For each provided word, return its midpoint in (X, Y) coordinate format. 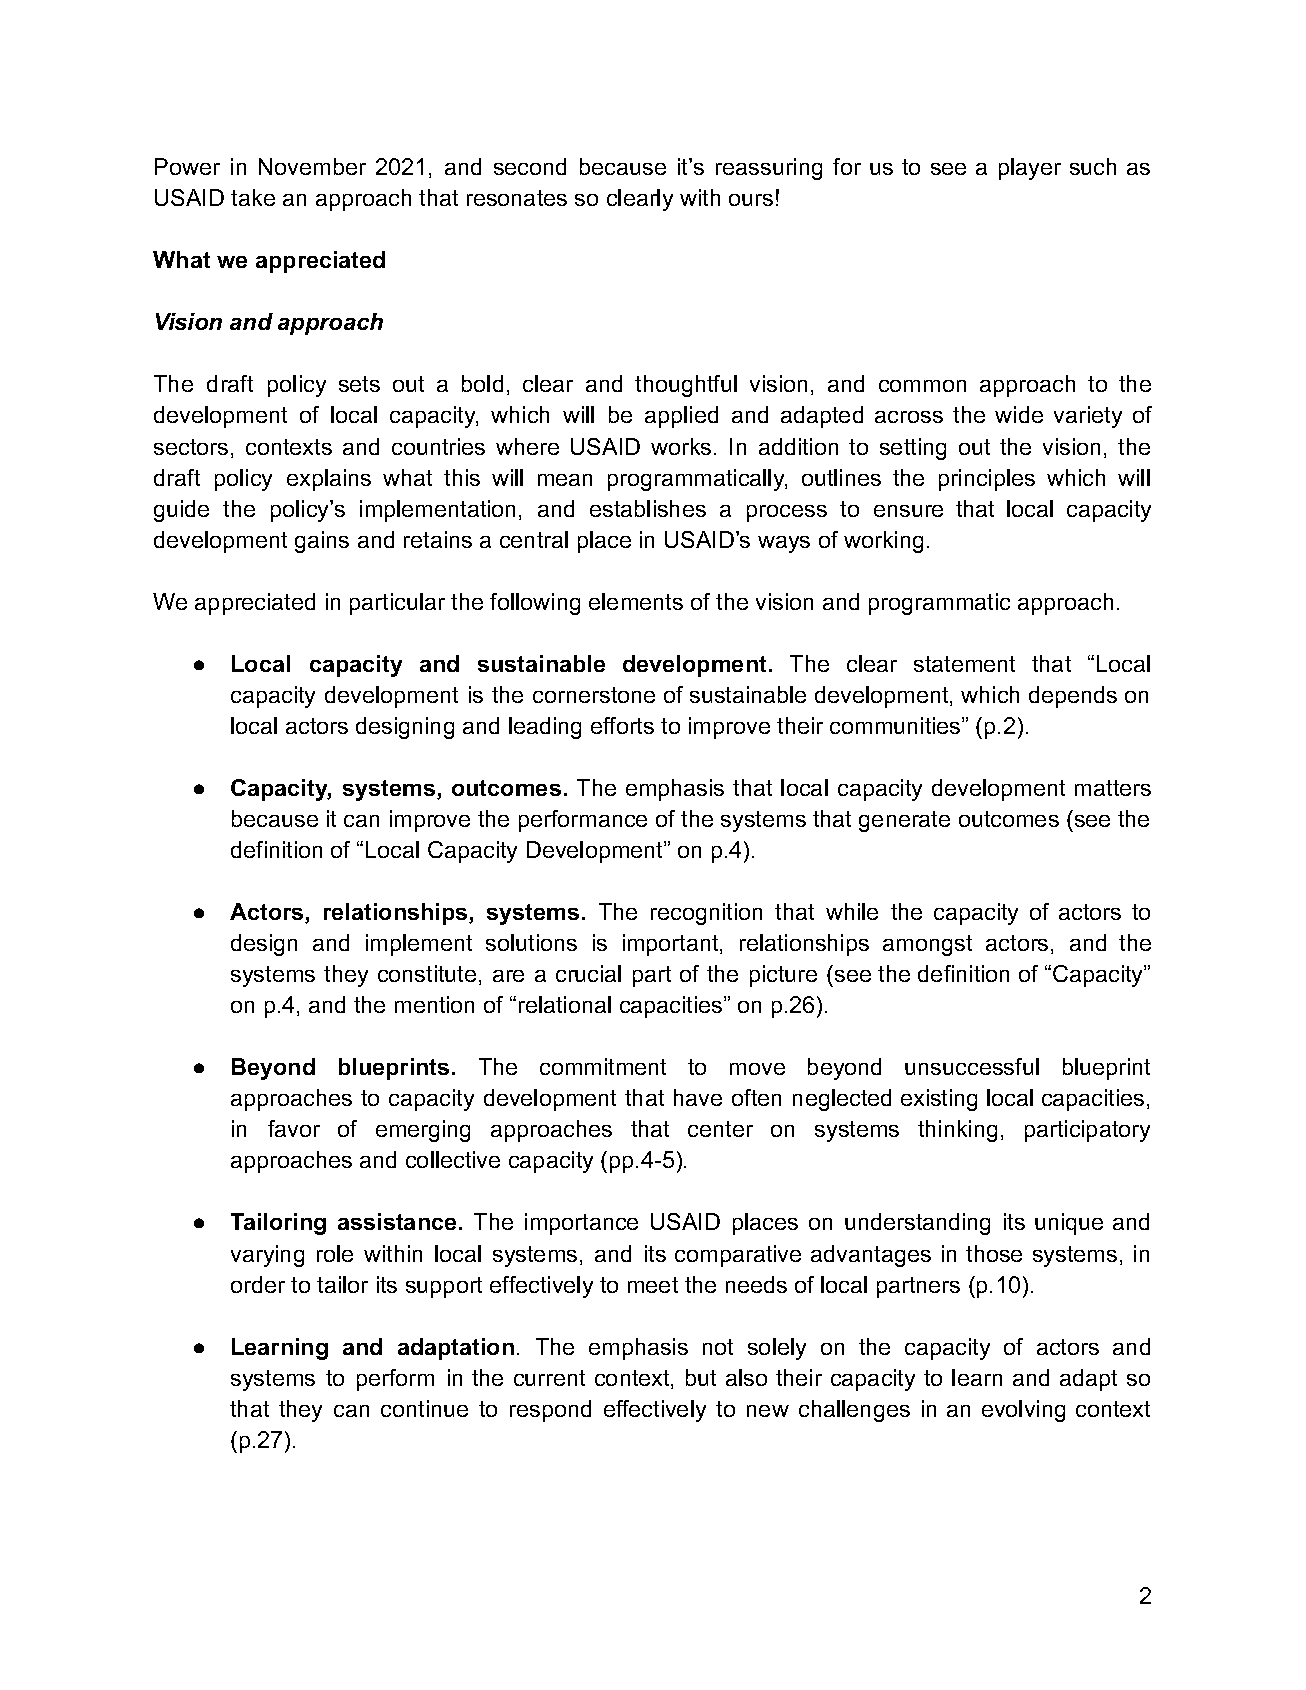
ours (751, 200)
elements (636, 601)
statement (964, 664)
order (258, 1284)
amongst (927, 945)
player (1030, 169)
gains (322, 542)
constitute (427, 973)
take (253, 197)
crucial (588, 973)
